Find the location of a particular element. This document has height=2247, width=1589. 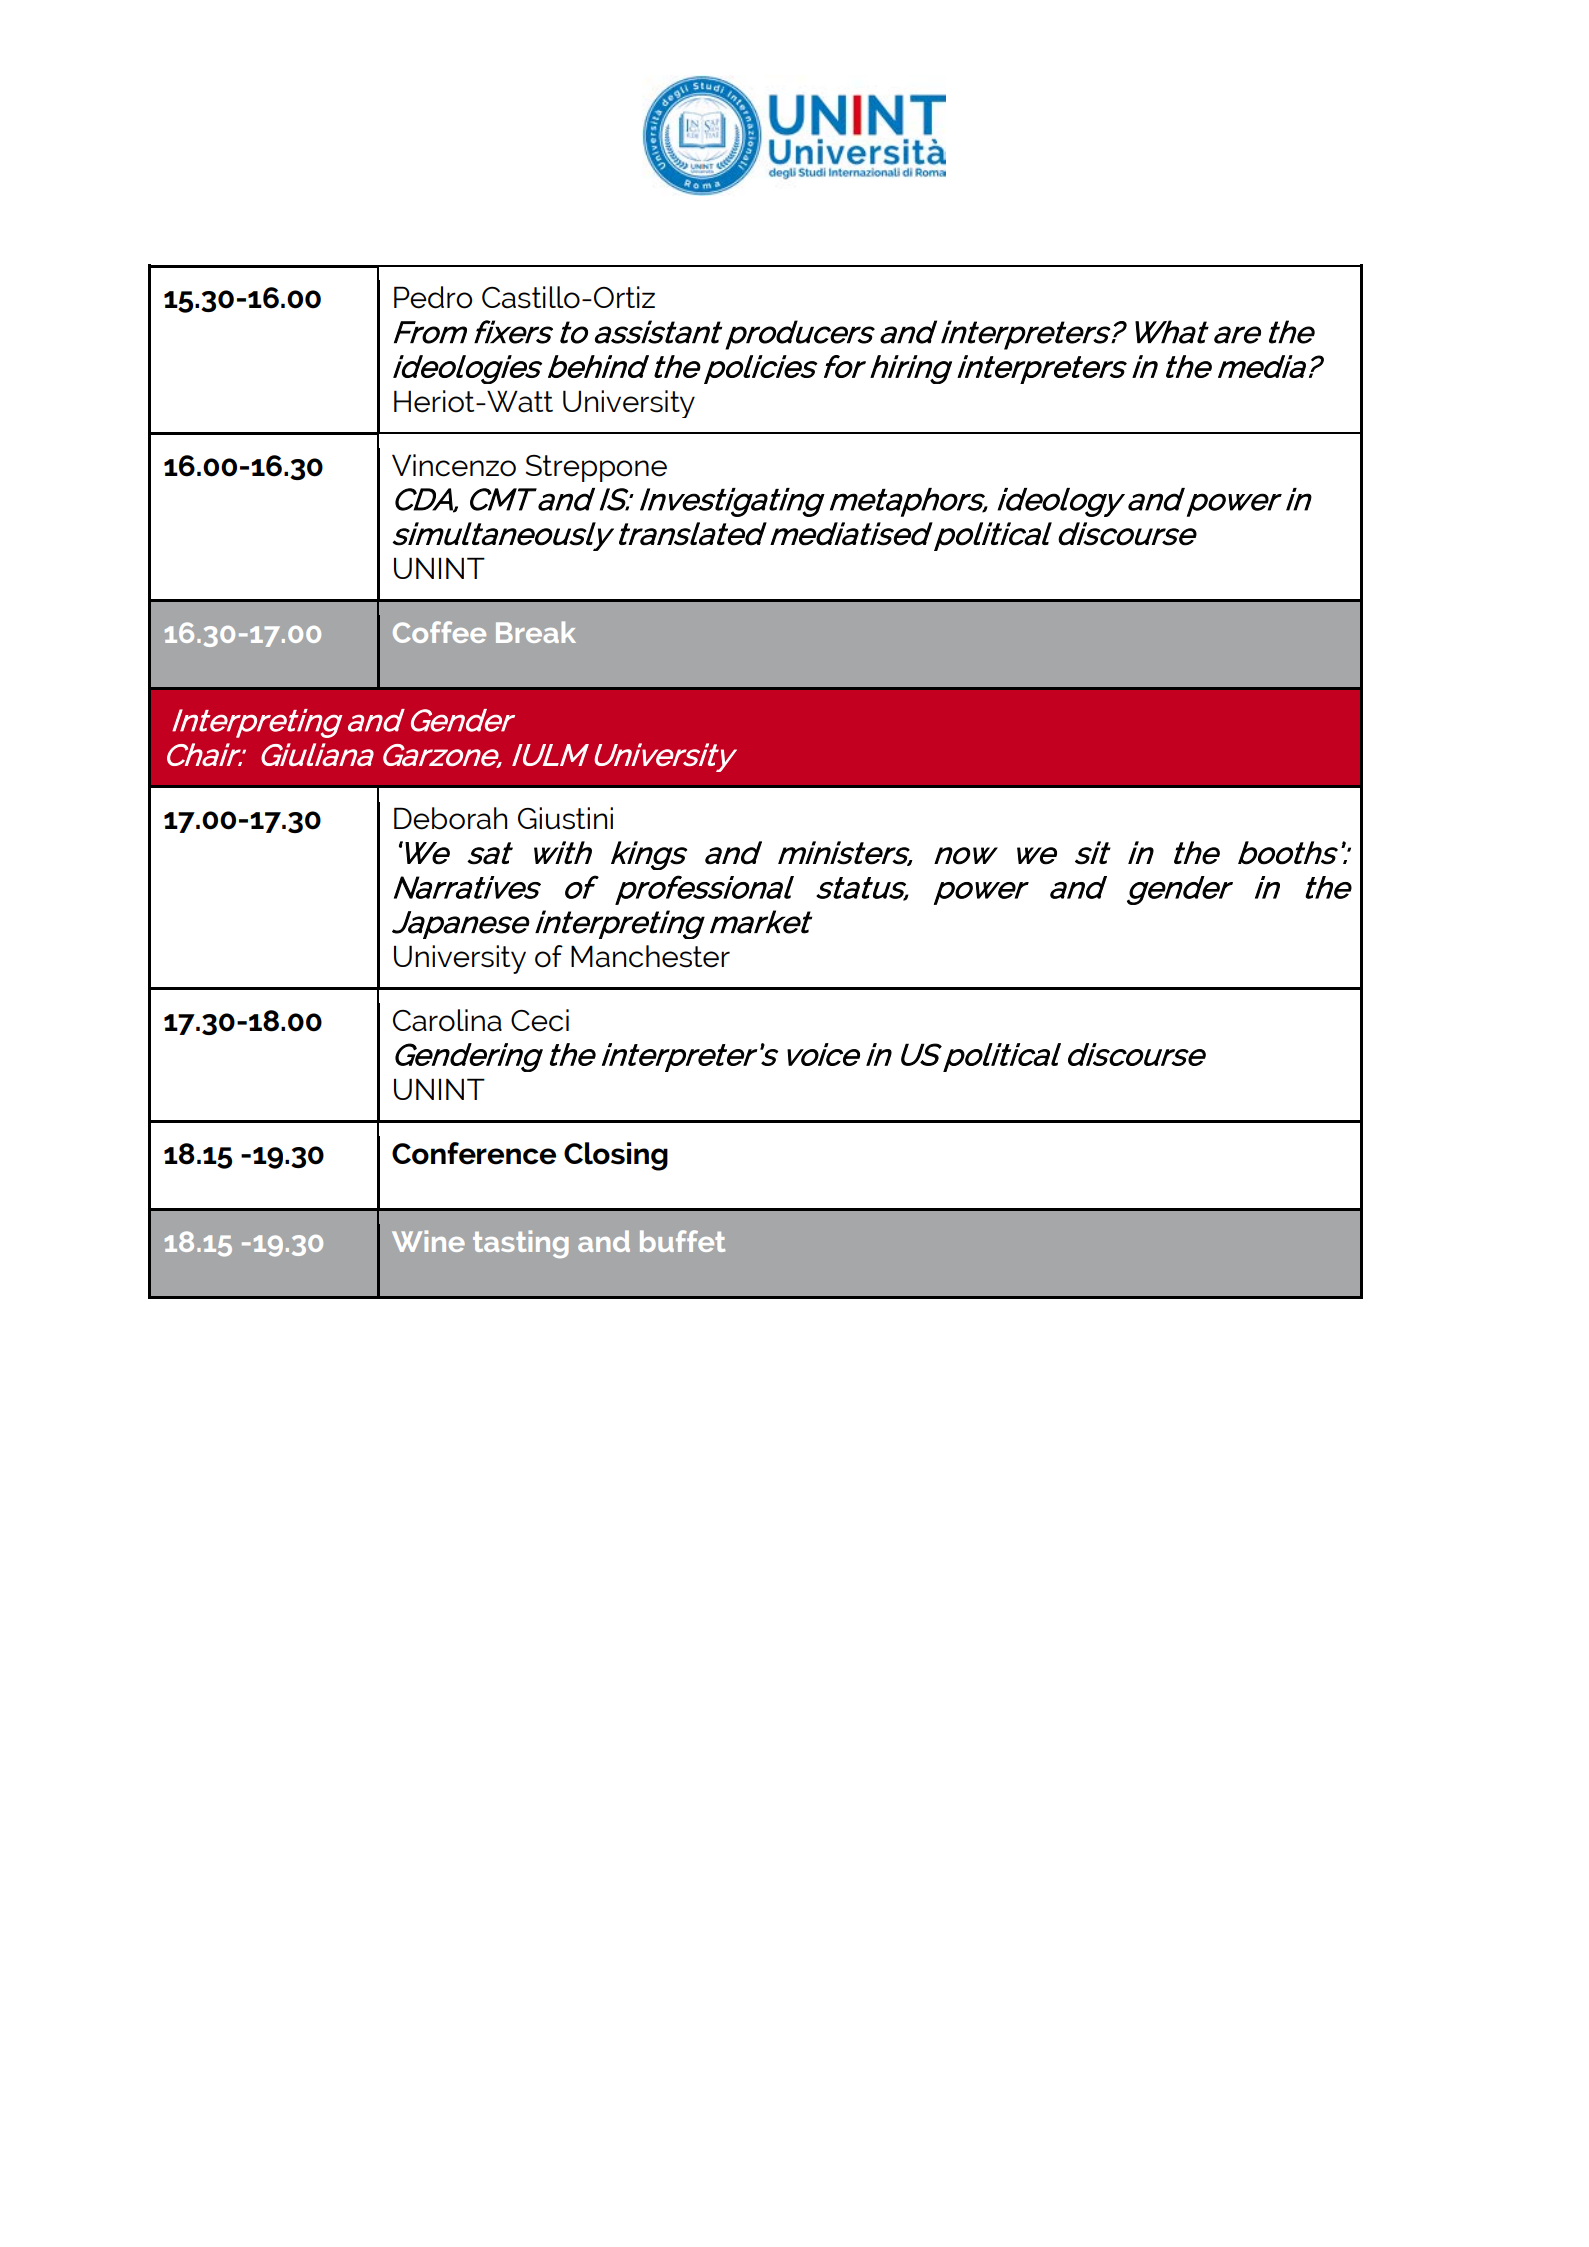

Deborah is located at coordinates (450, 818).
